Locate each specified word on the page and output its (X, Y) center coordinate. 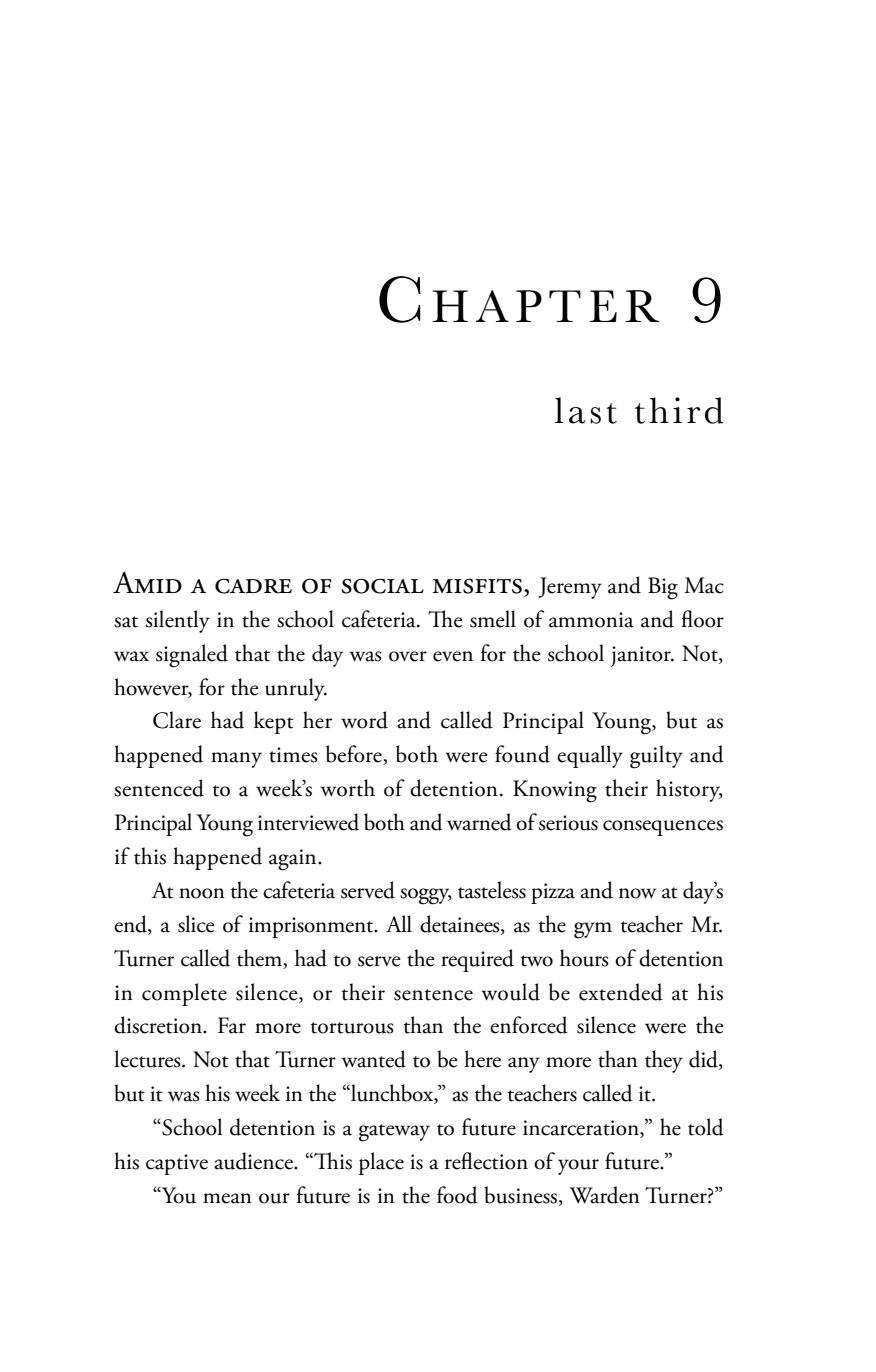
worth (348, 788)
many (236, 760)
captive (177, 1164)
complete (184, 994)
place (381, 1163)
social (382, 586)
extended (621, 992)
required (477, 960)
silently (178, 621)
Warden (604, 1195)
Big (663, 588)
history (689, 790)
